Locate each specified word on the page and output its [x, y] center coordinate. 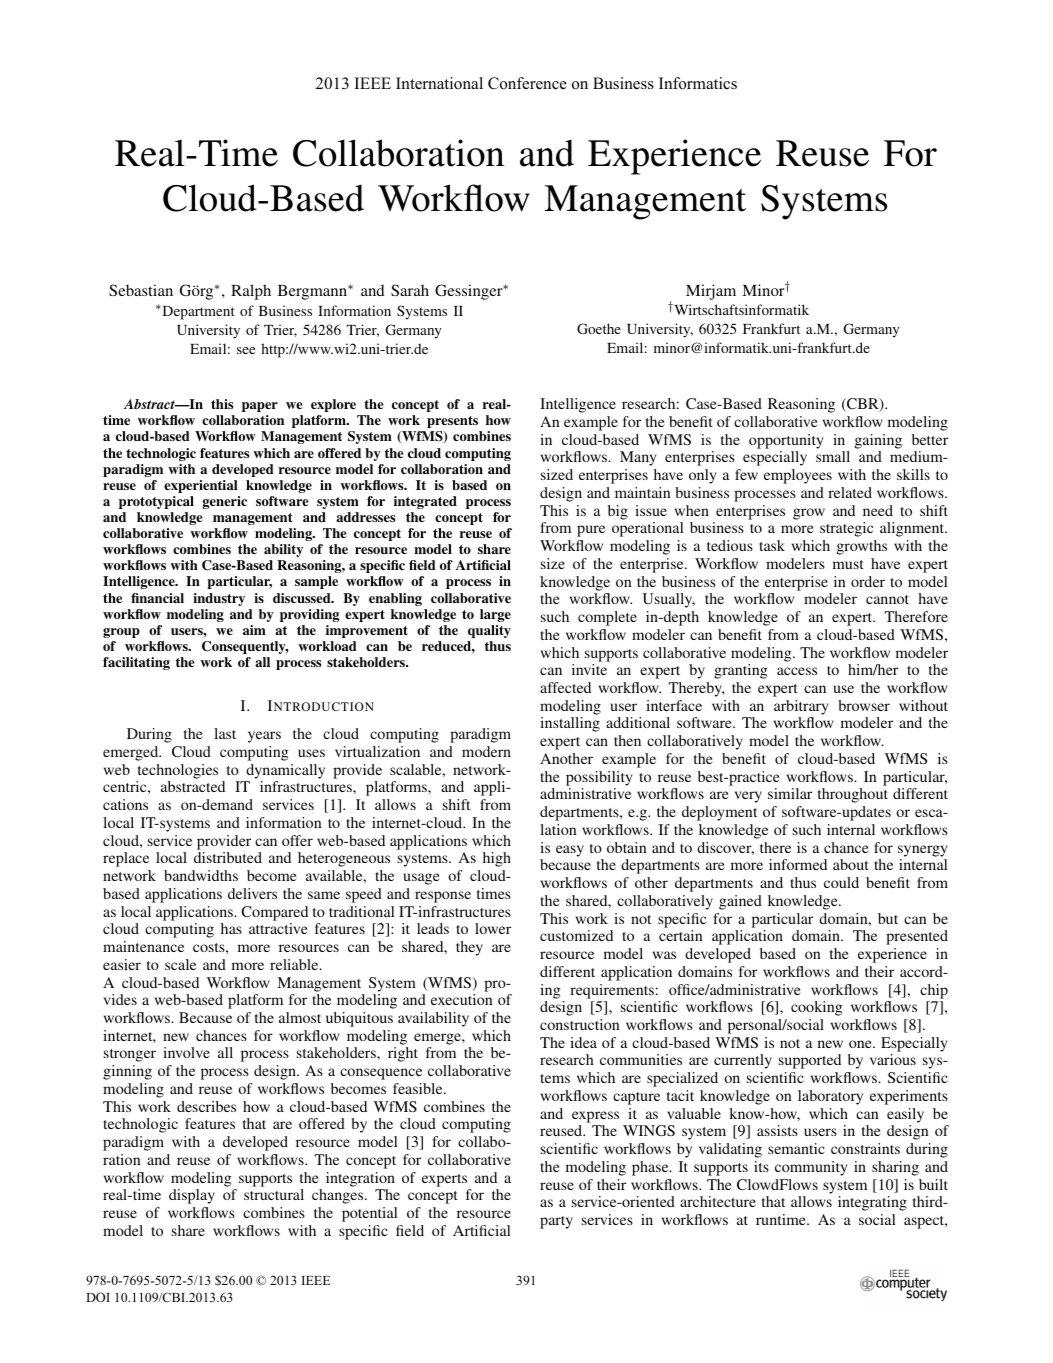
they [469, 948]
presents [452, 422]
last [225, 733]
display [192, 1196]
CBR [863, 405]
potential [369, 1214]
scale [180, 964]
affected [565, 687]
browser [864, 705]
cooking [817, 1008]
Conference [527, 83]
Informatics [698, 83]
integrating [872, 1203]
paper [260, 407]
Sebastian [141, 290]
